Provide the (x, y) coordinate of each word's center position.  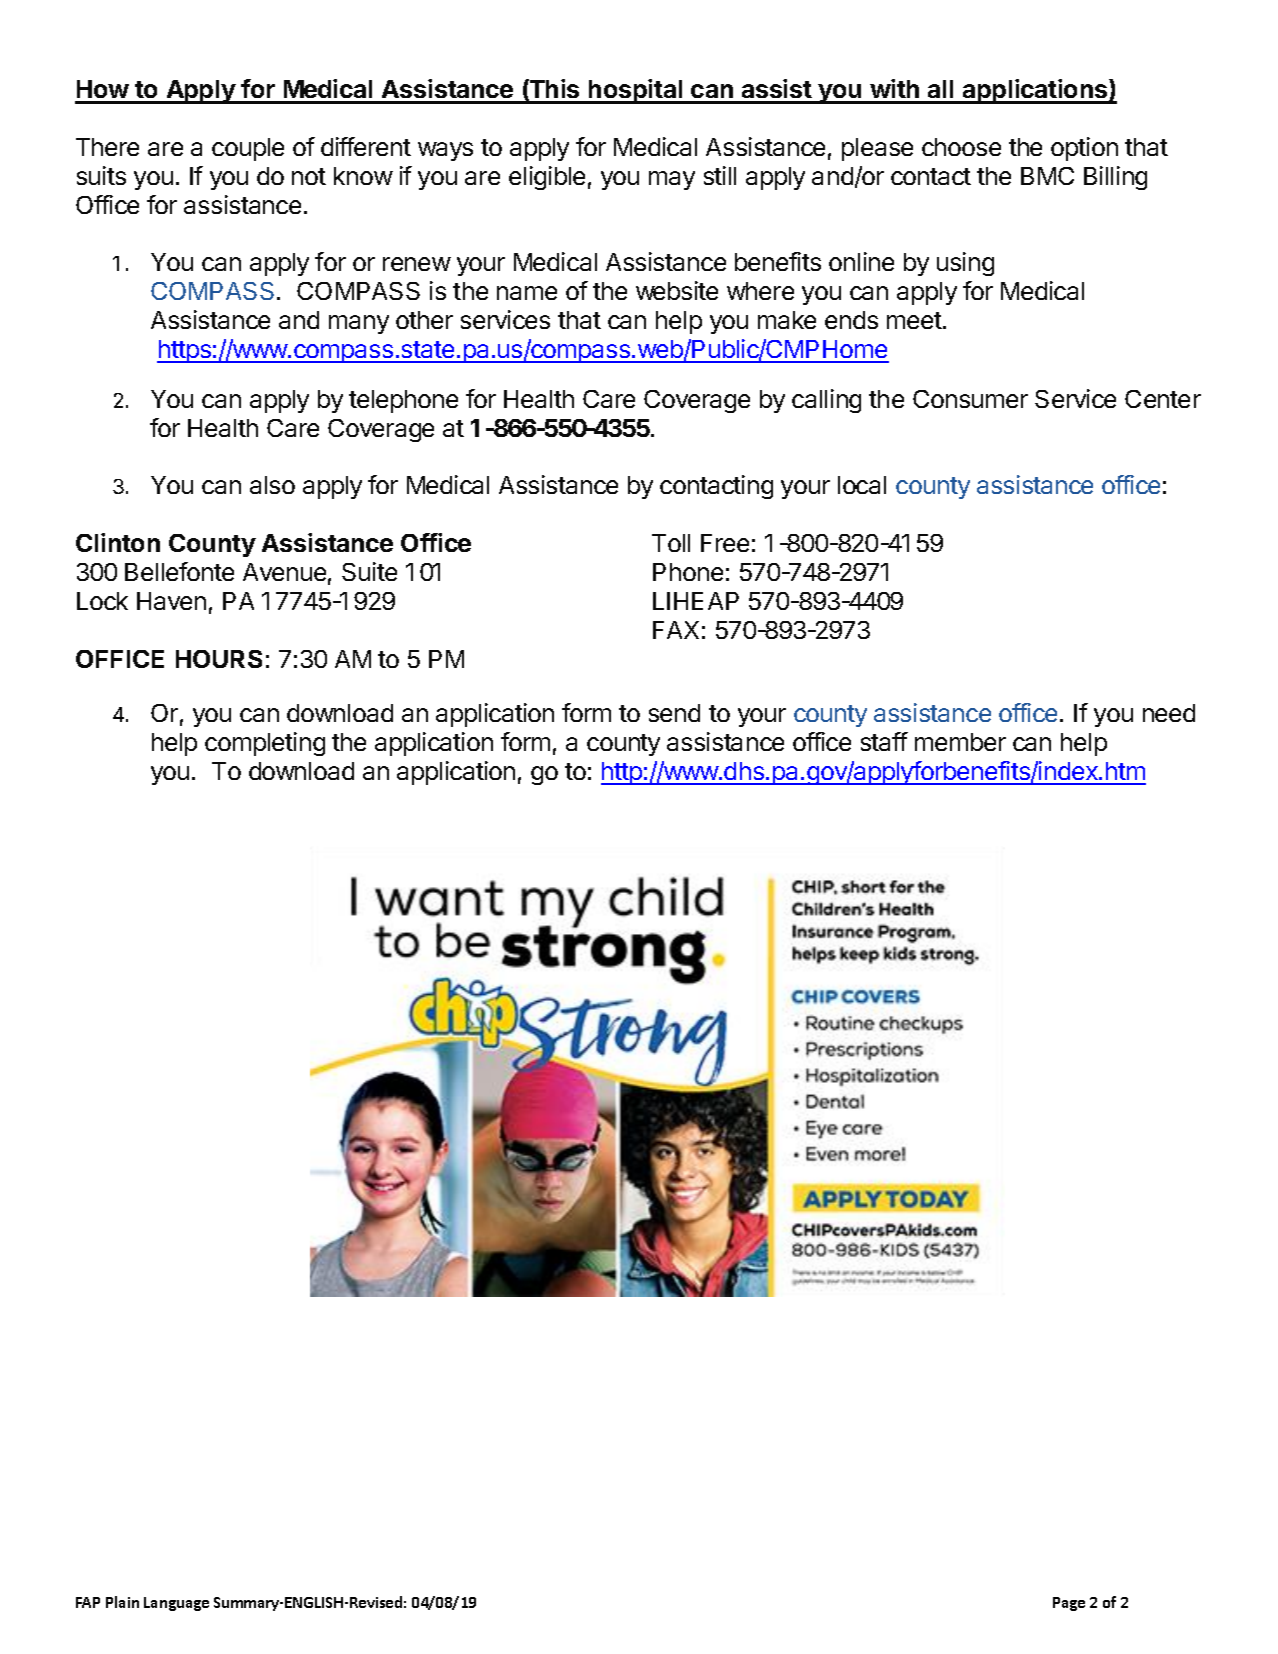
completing (265, 744)
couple (248, 149)
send (674, 713)
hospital (636, 91)
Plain (122, 1602)
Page (1069, 1604)
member (960, 742)
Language (176, 1604)
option (1084, 149)
